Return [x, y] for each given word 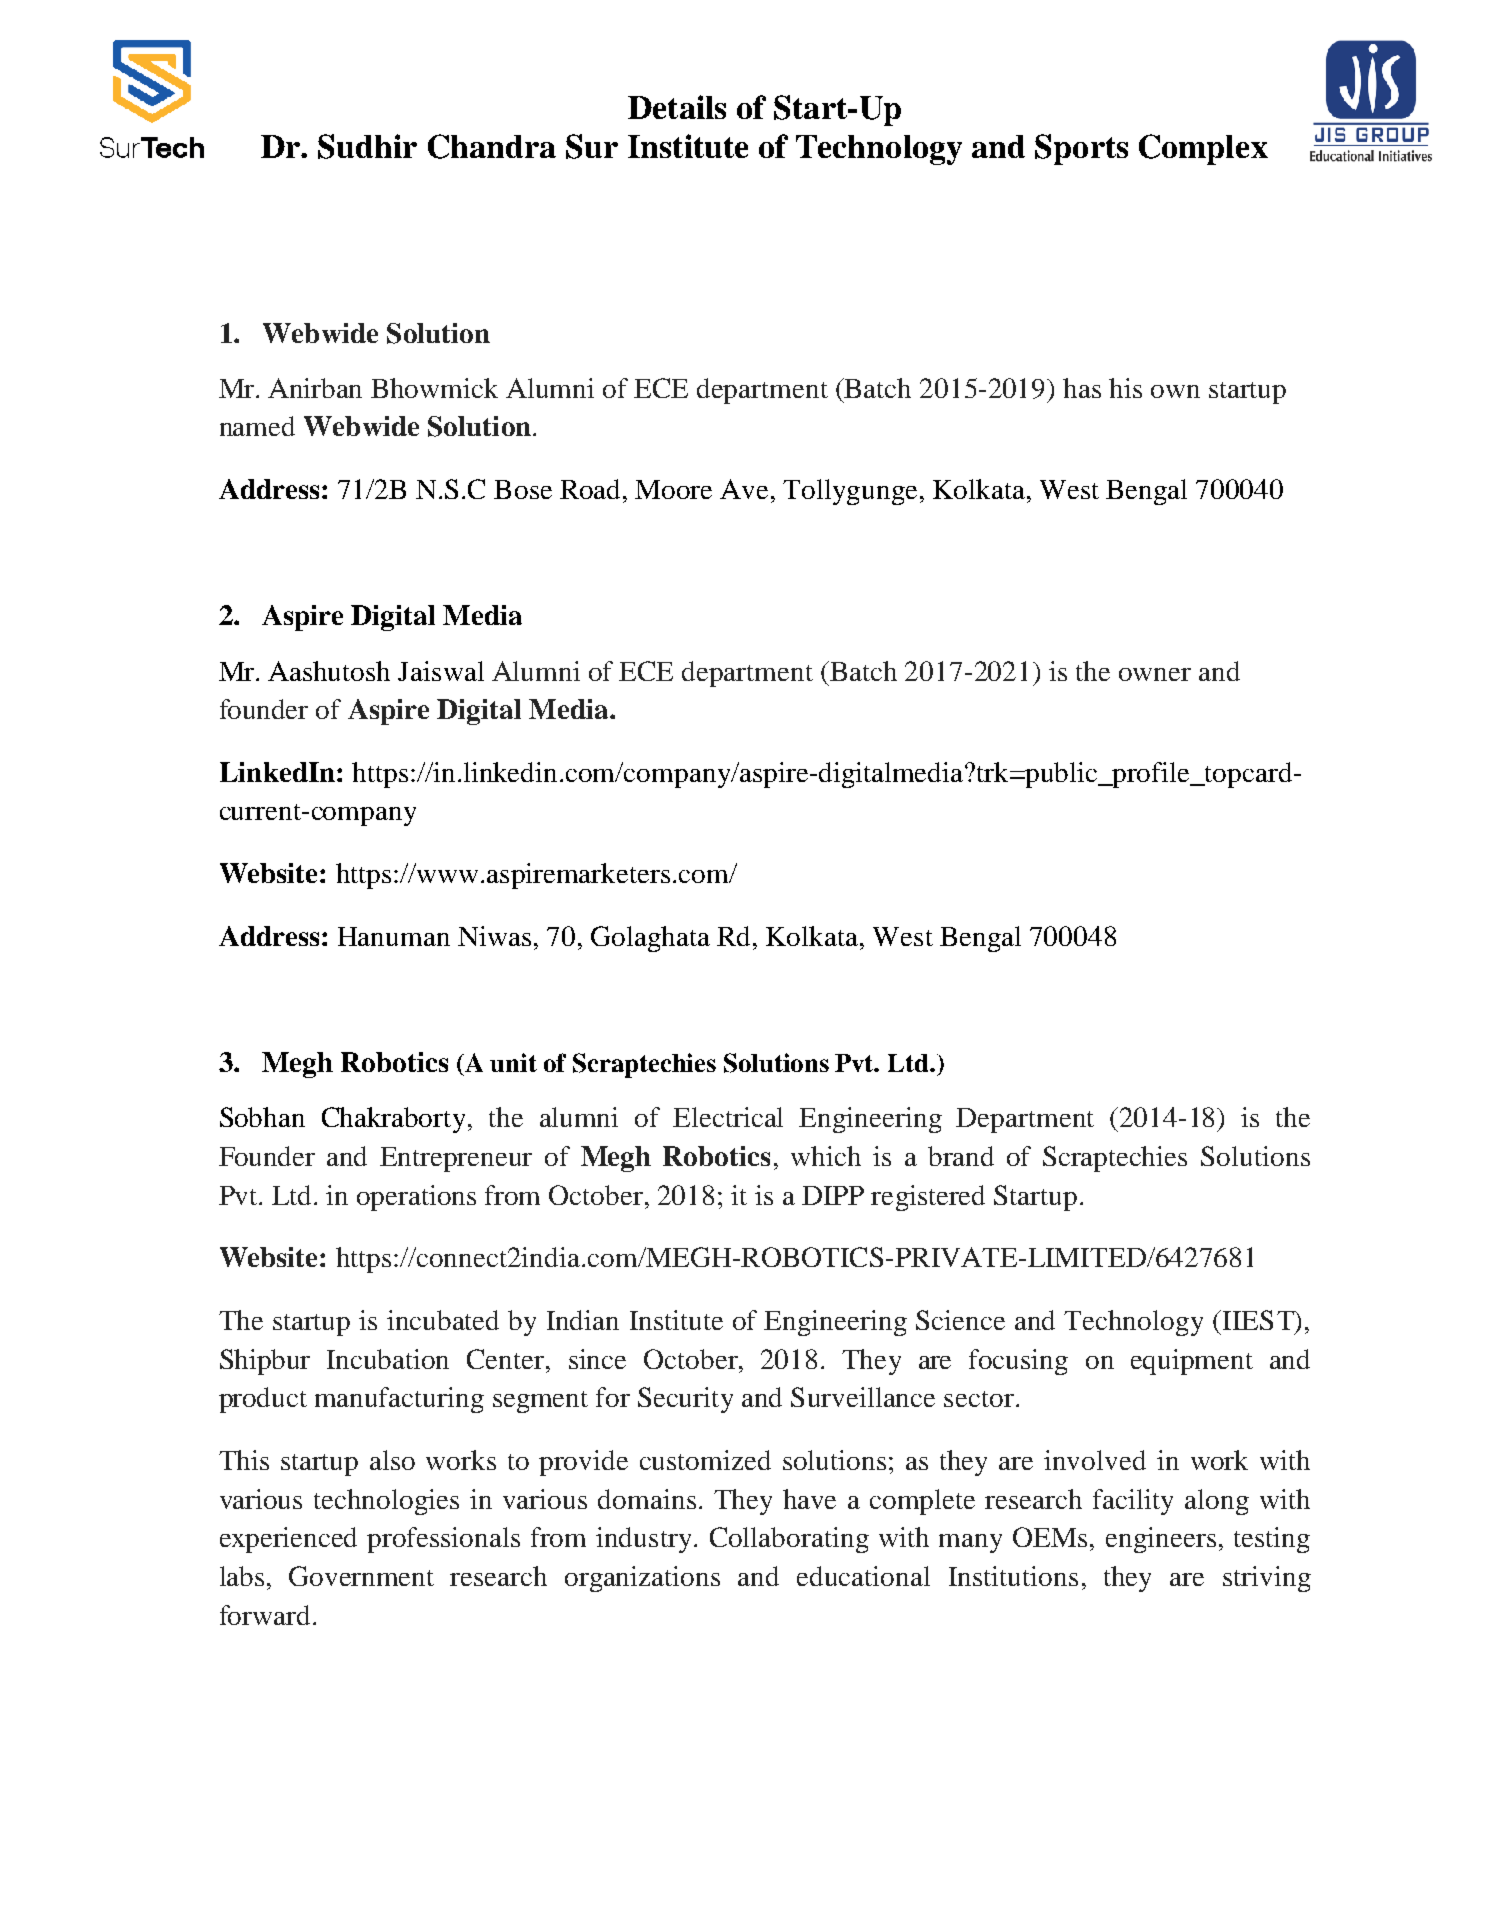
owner [1155, 674]
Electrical [728, 1117]
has [1082, 388]
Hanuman [394, 936]
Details [677, 107]
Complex [1203, 149]
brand [961, 1156]
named [257, 426]
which [826, 1156]
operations [416, 1198]
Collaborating [789, 1540]
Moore [673, 489]
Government [361, 1576]
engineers [1161, 1540]
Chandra [492, 146]
